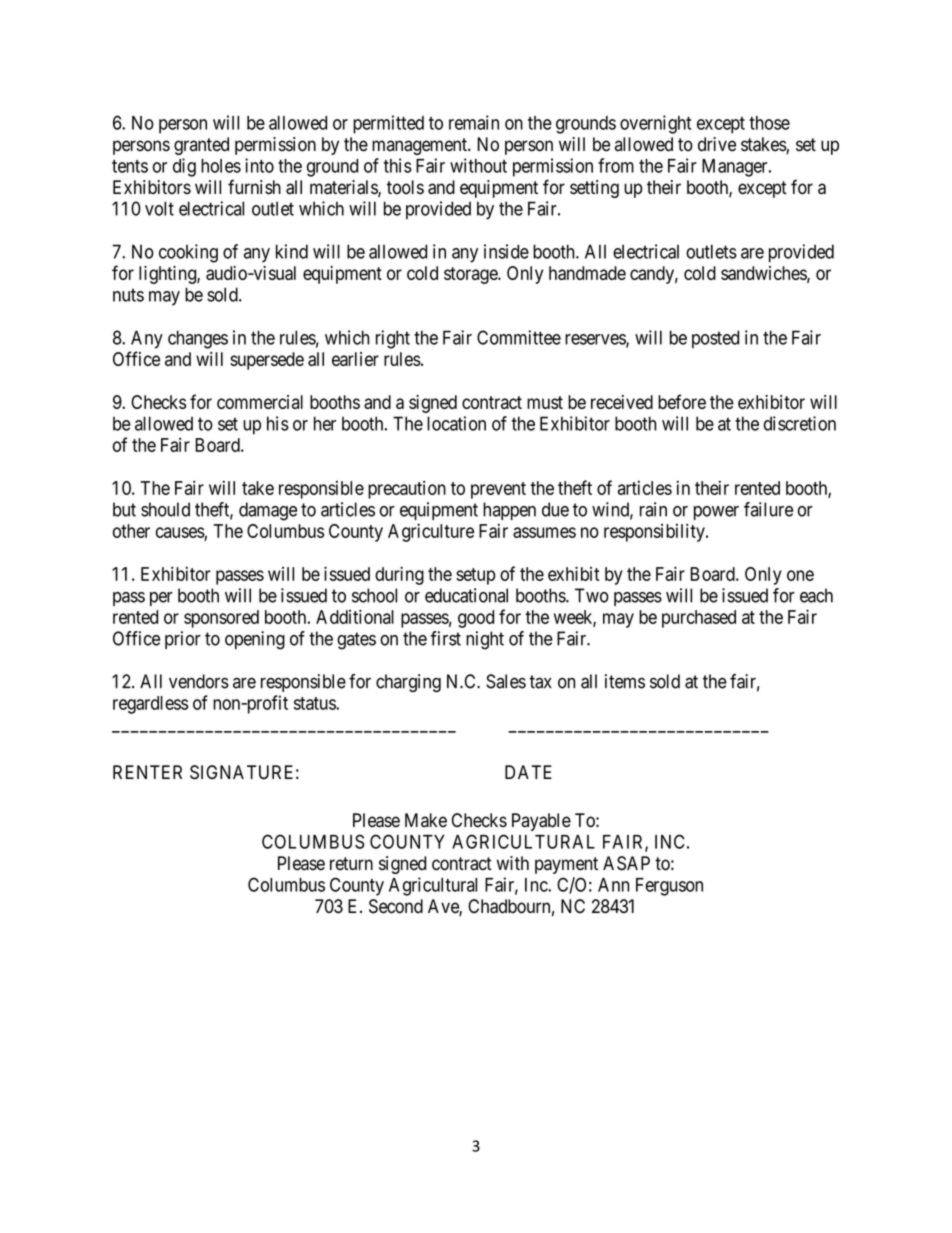 Image resolution: width=952 pixels, height=1233 pixels. Describe the element at coordinates (625, 681) in the document. I see `items` at that location.
